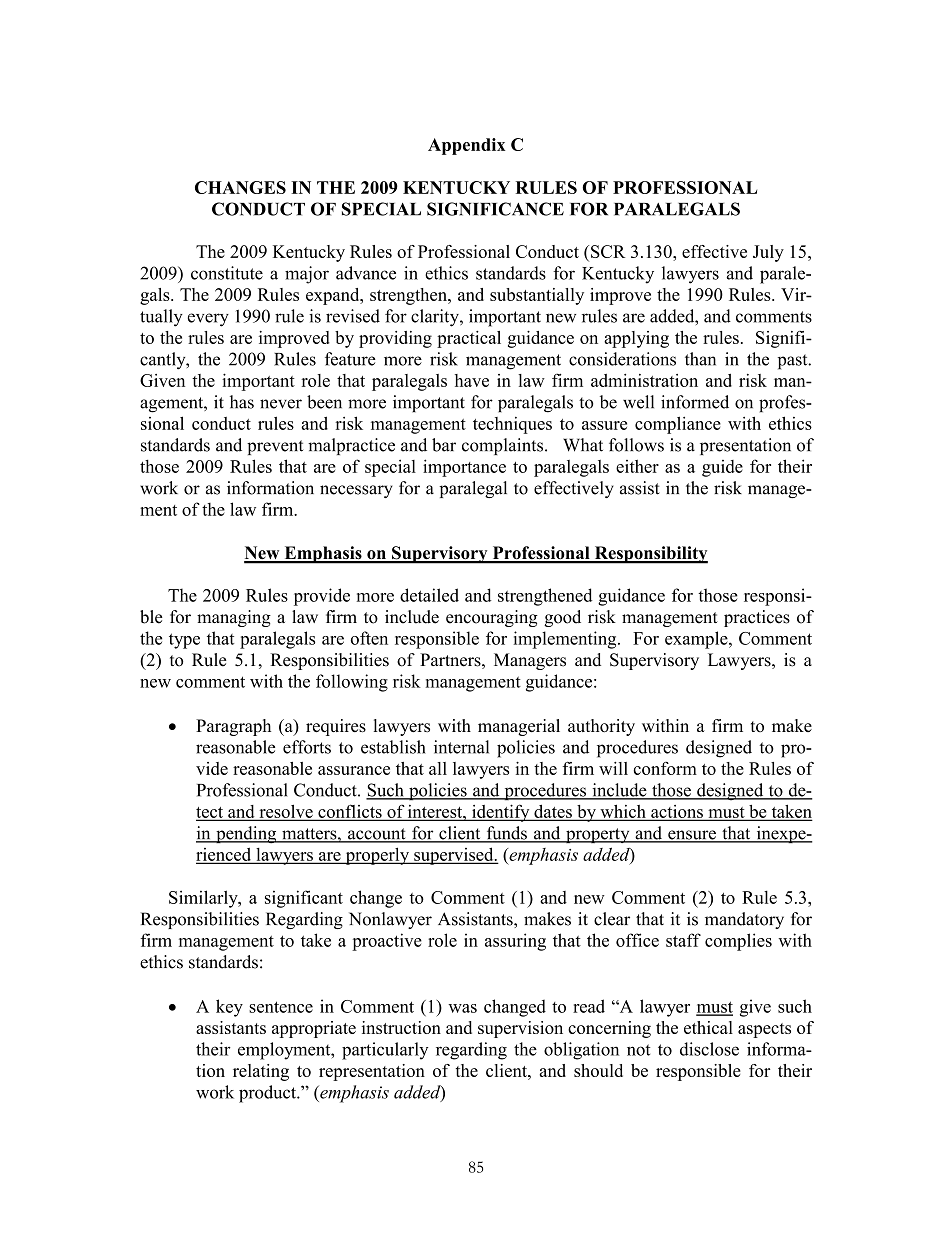  What do you see at coordinates (709, 1049) in the page?
I see `disclose` at bounding box center [709, 1049].
